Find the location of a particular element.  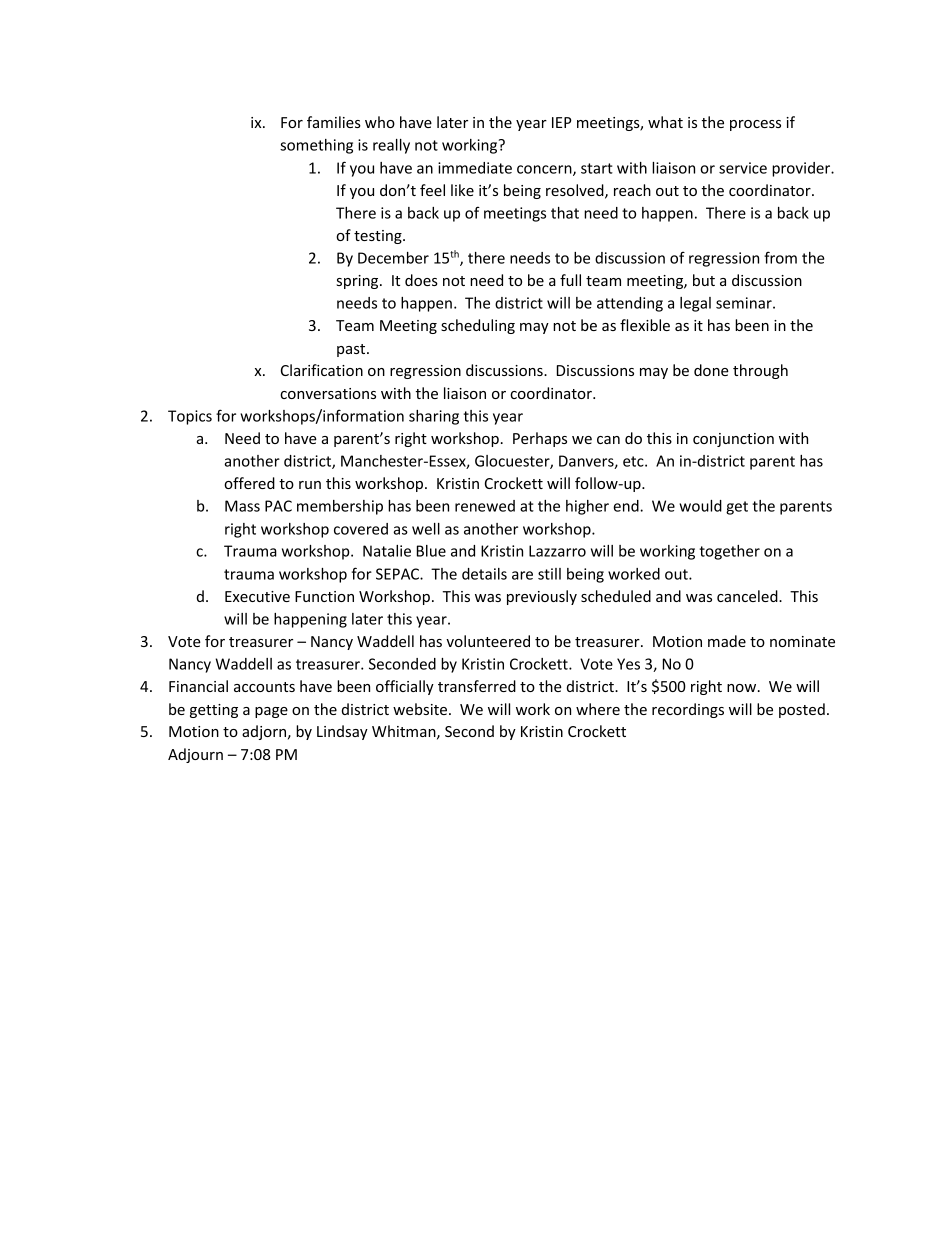

immediate is located at coordinates (475, 168).
